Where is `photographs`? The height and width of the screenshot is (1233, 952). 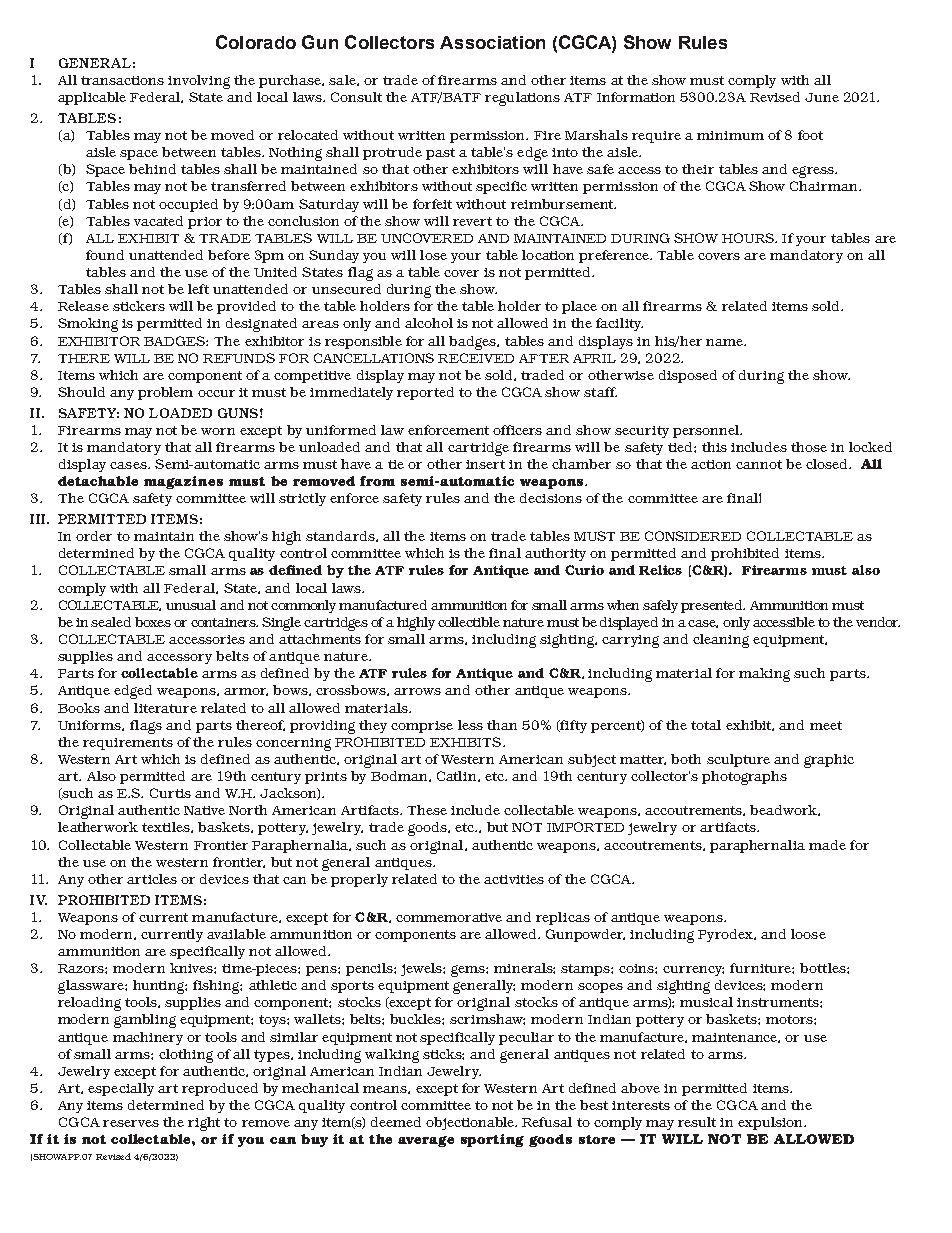 photographs is located at coordinates (744, 778).
